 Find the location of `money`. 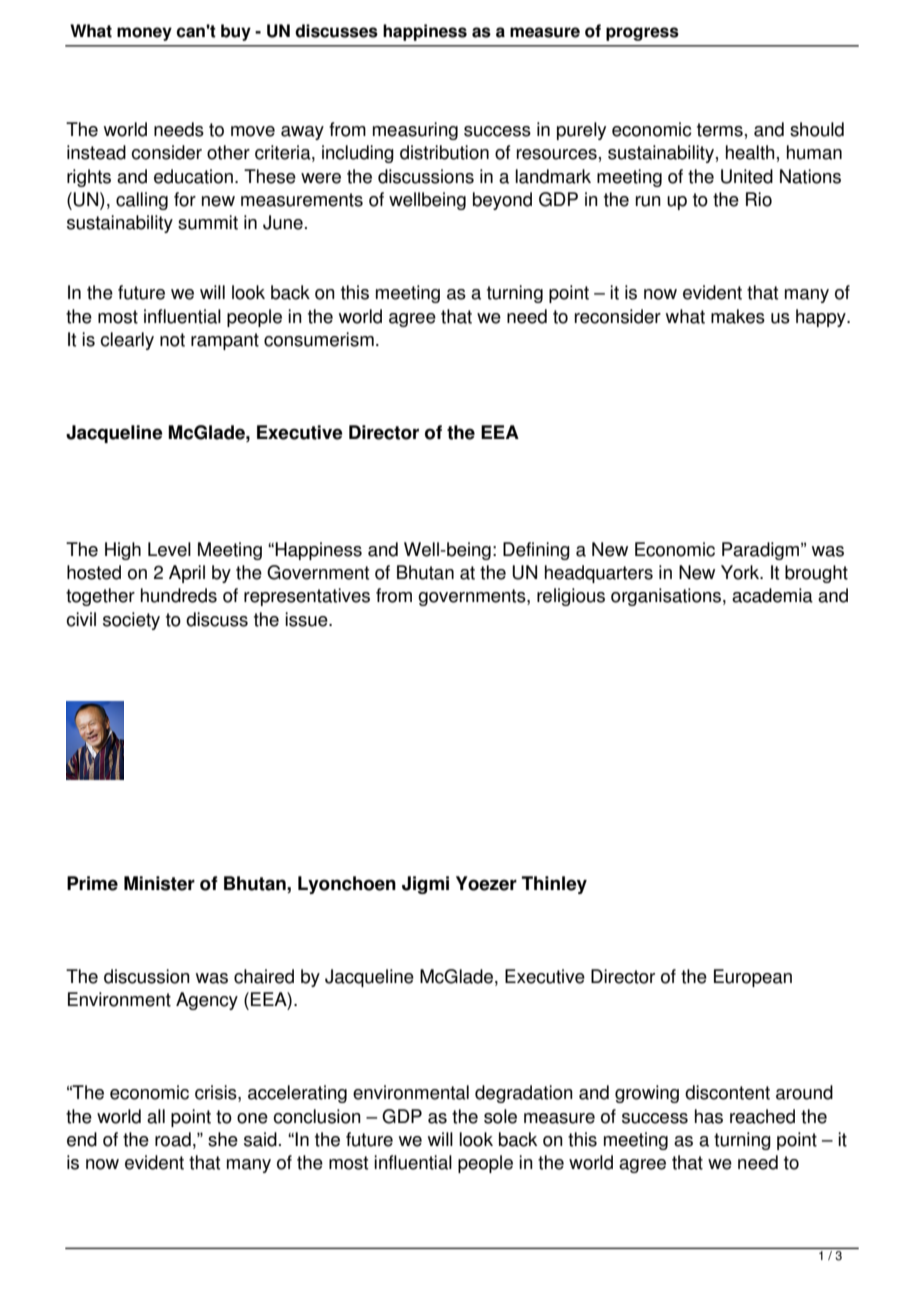

money is located at coordinates (144, 34).
